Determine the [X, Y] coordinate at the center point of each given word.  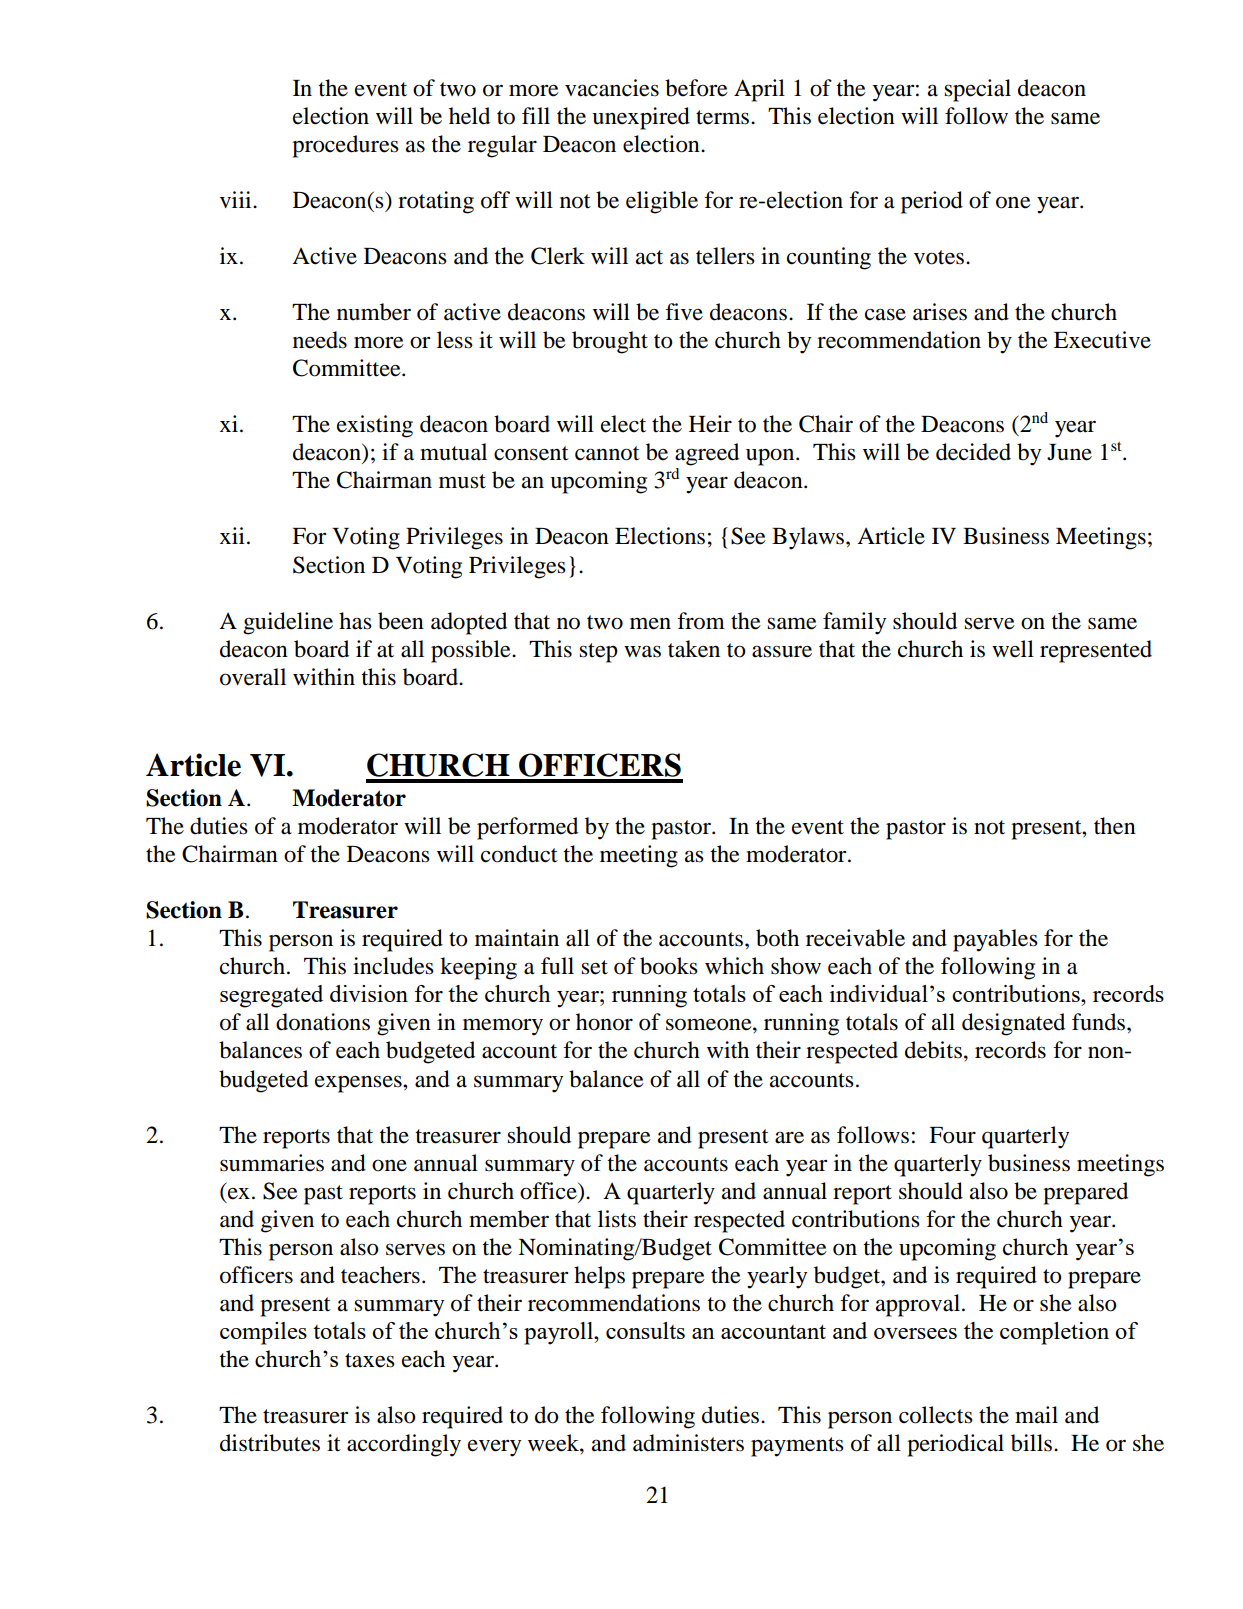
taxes [370, 1360]
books [669, 966]
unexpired [641, 118]
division [369, 993]
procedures [345, 146]
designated [1013, 1024]
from [701, 621]
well [1013, 649]
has [355, 621]
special [977, 90]
